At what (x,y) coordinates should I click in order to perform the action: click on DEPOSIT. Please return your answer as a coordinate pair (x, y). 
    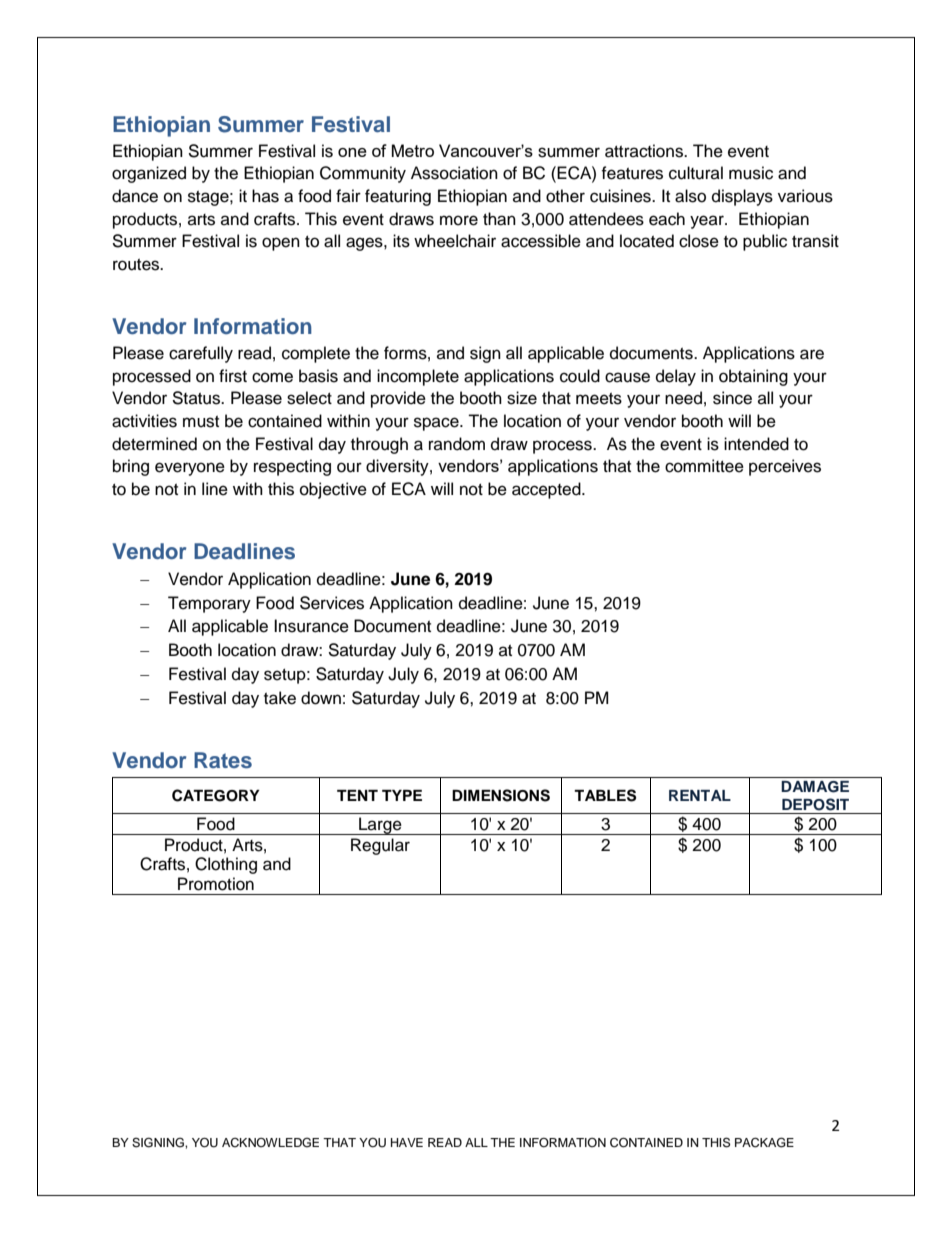
    Looking at the image, I should click on (815, 804).
